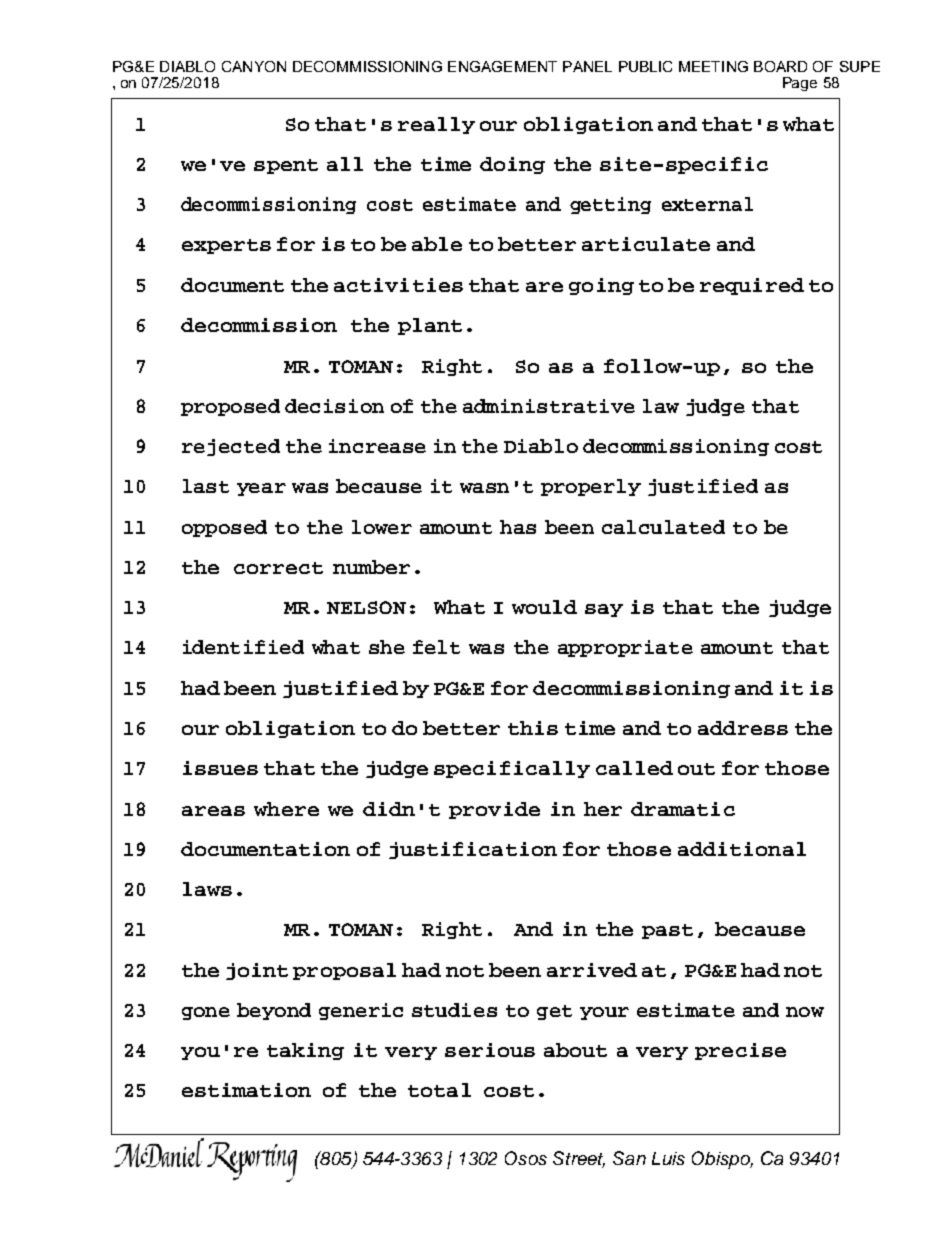  I want to click on total, so click(439, 1090).
